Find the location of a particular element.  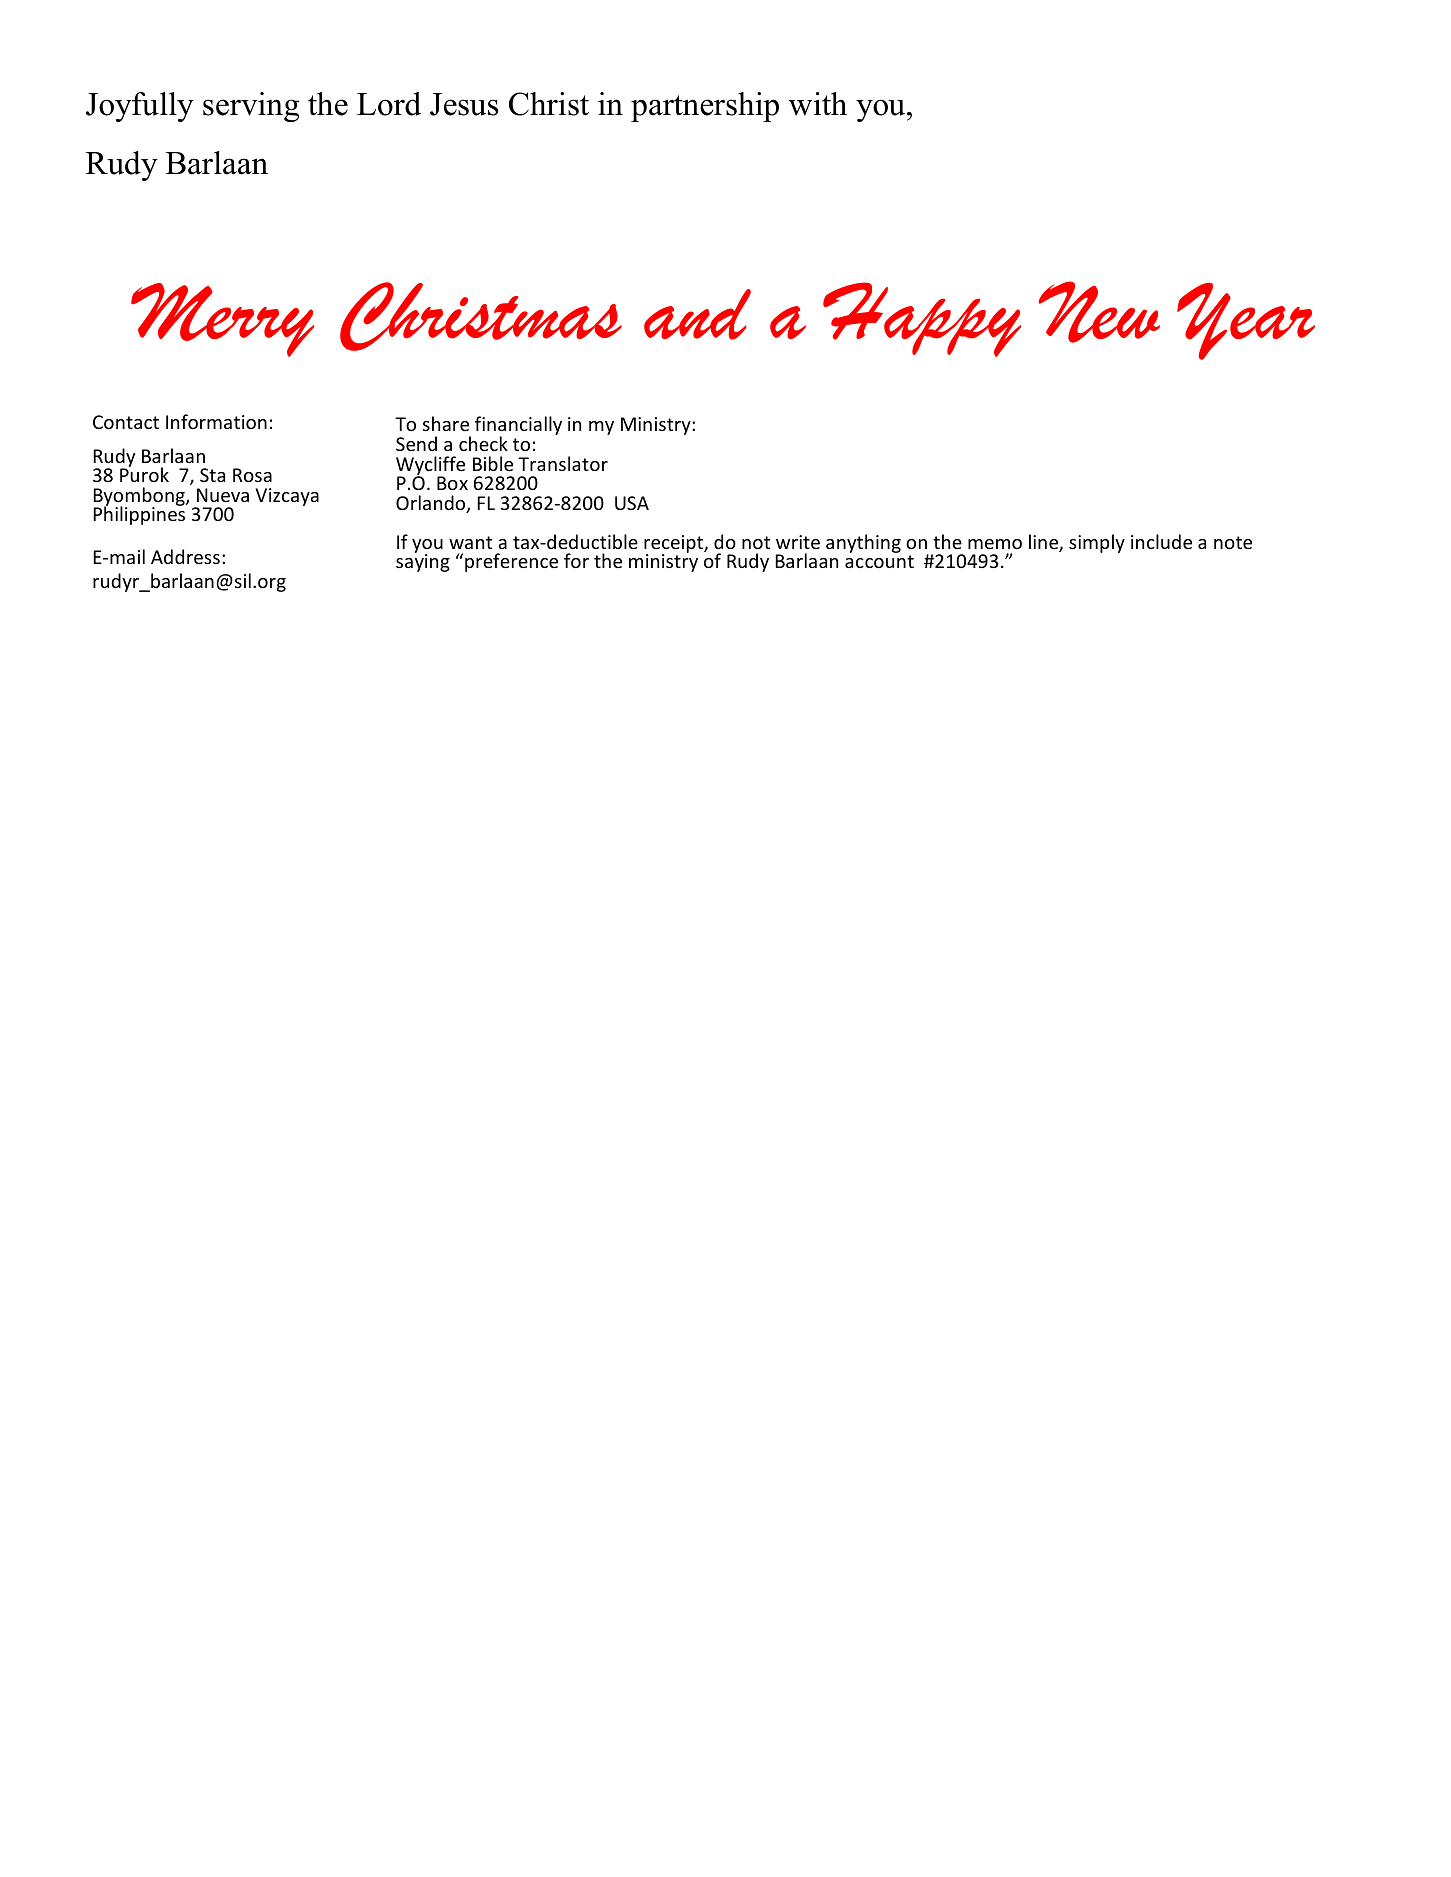

write is located at coordinates (798, 542).
